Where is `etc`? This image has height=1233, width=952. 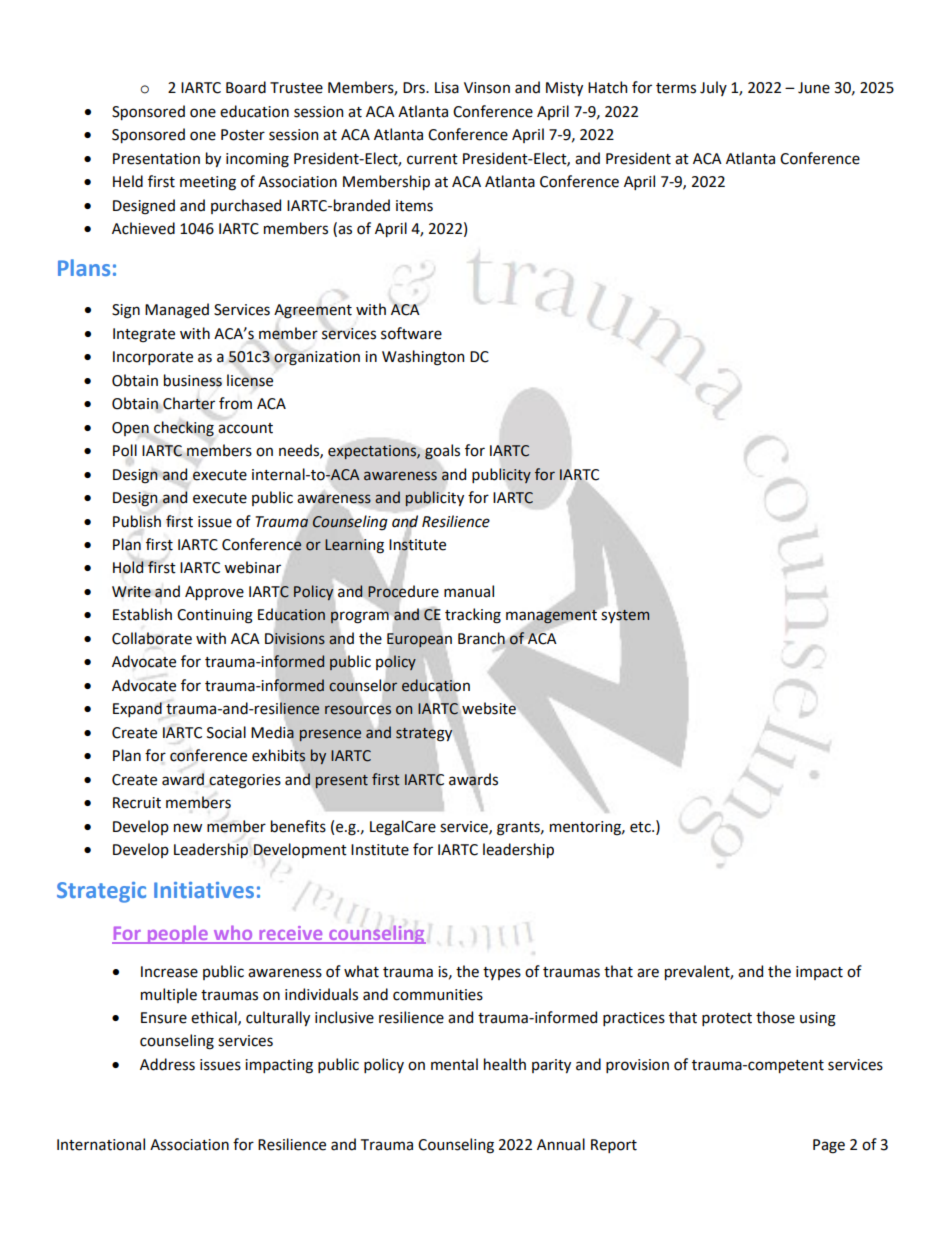
etc is located at coordinates (641, 827).
